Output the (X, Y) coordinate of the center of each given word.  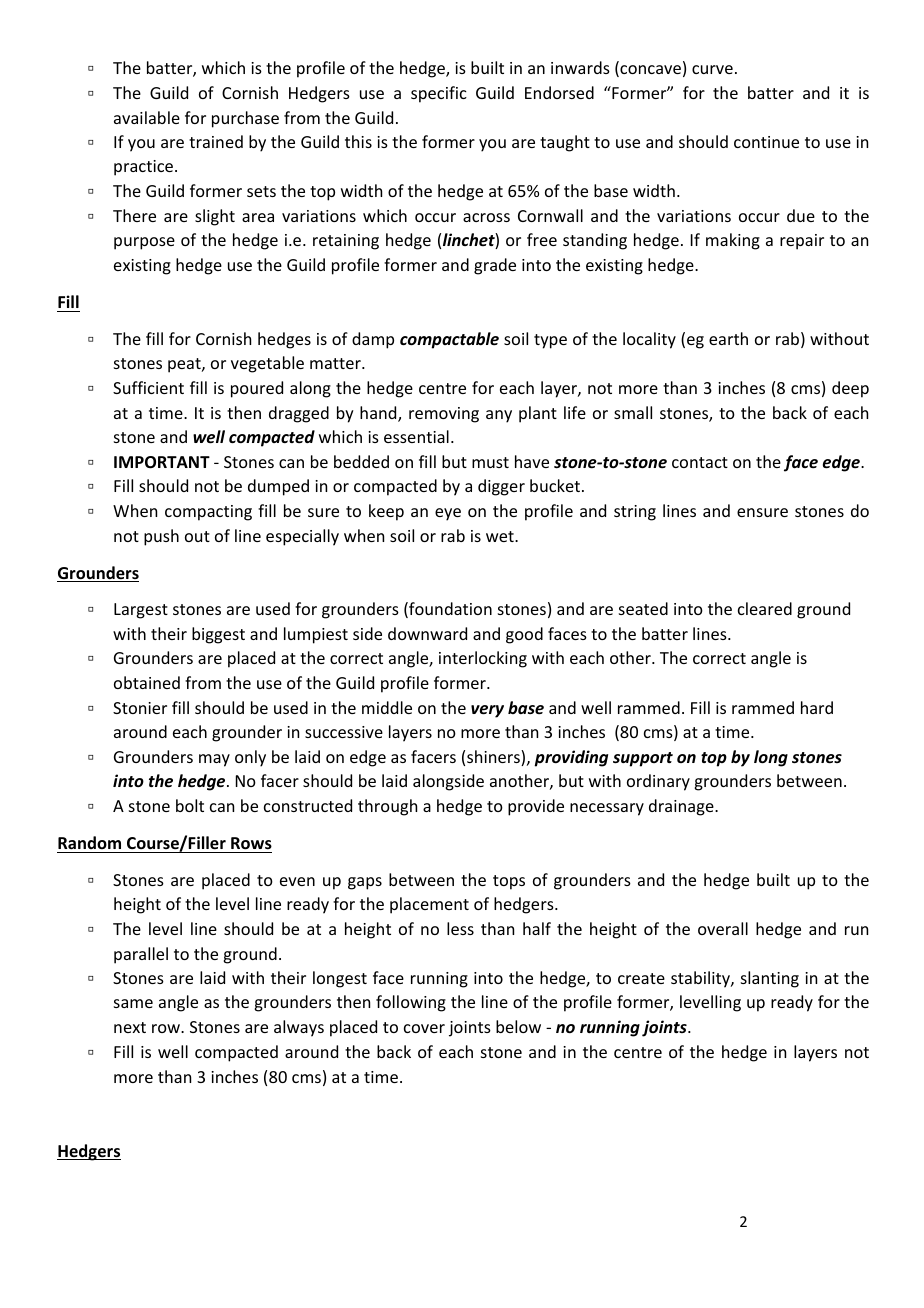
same (133, 1003)
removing (444, 415)
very (487, 711)
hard (817, 707)
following (411, 1003)
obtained (147, 682)
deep (850, 389)
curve (712, 69)
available (147, 117)
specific (439, 94)
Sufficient (148, 387)
